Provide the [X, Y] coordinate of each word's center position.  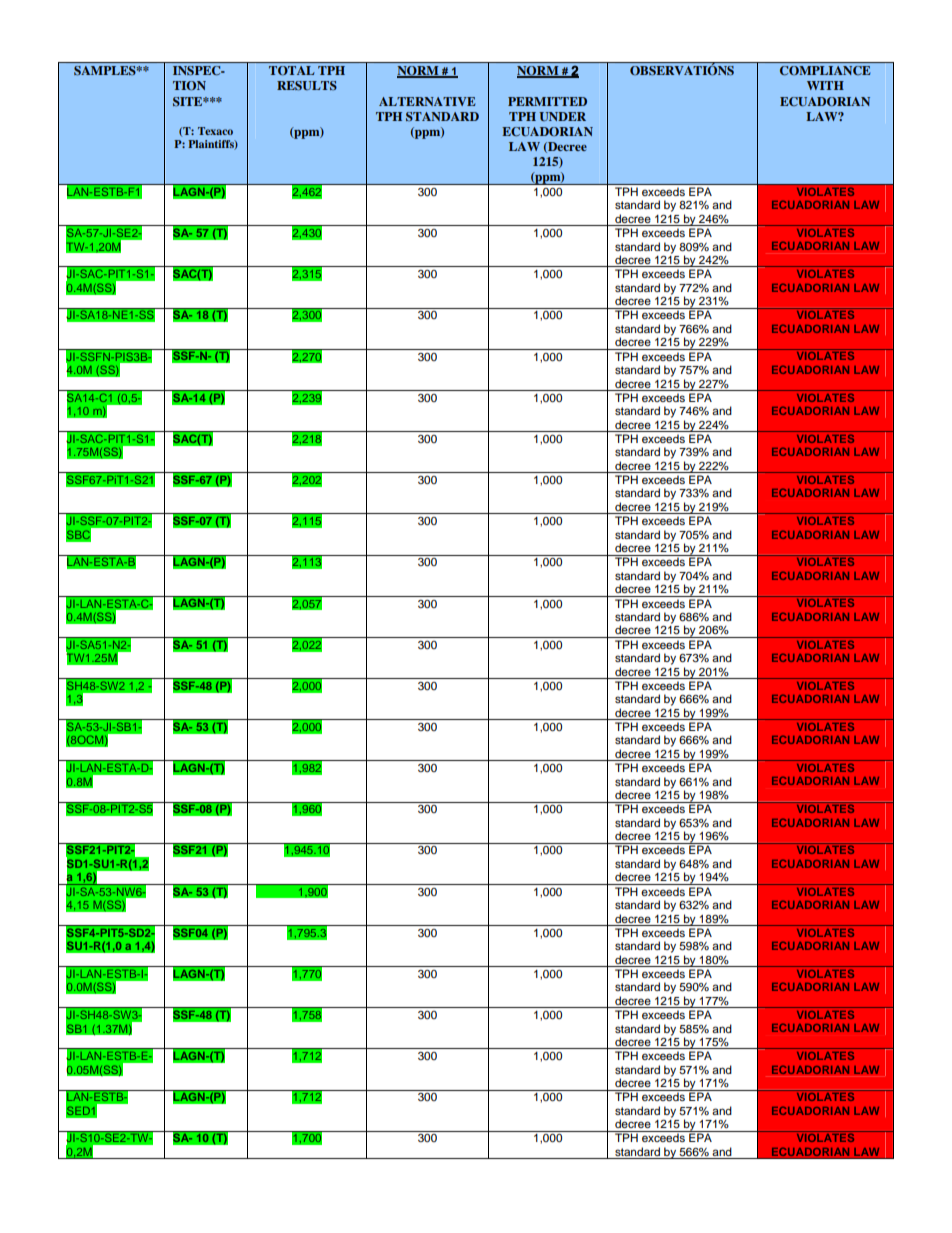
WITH [825, 85]
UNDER [562, 116]
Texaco [215, 131]
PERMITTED [547, 101]
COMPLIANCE [825, 71]
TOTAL [292, 71]
